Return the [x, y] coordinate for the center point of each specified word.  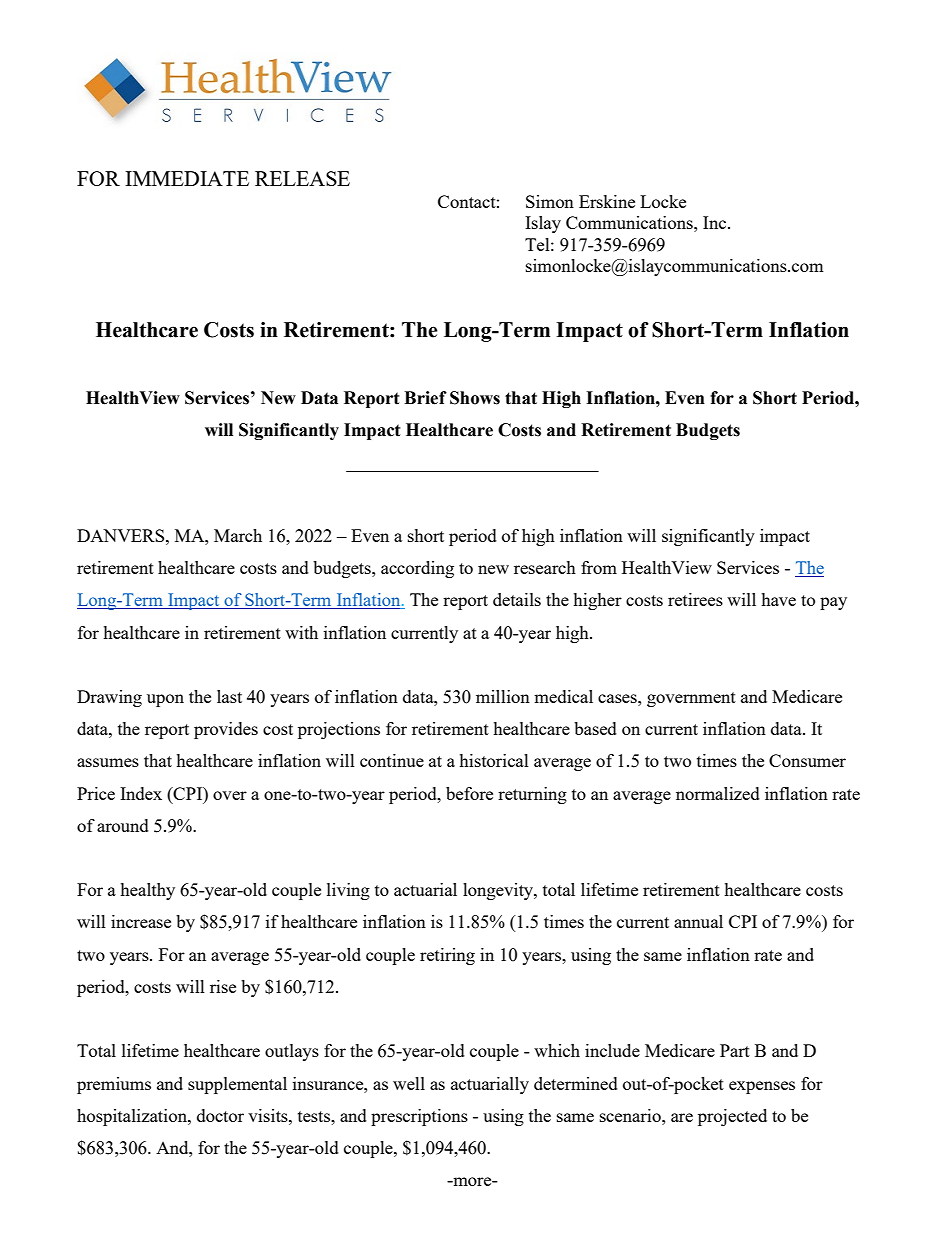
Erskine [607, 201]
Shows [475, 398]
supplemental [237, 1085]
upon [165, 700]
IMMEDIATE [187, 178]
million [503, 696]
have [778, 599]
